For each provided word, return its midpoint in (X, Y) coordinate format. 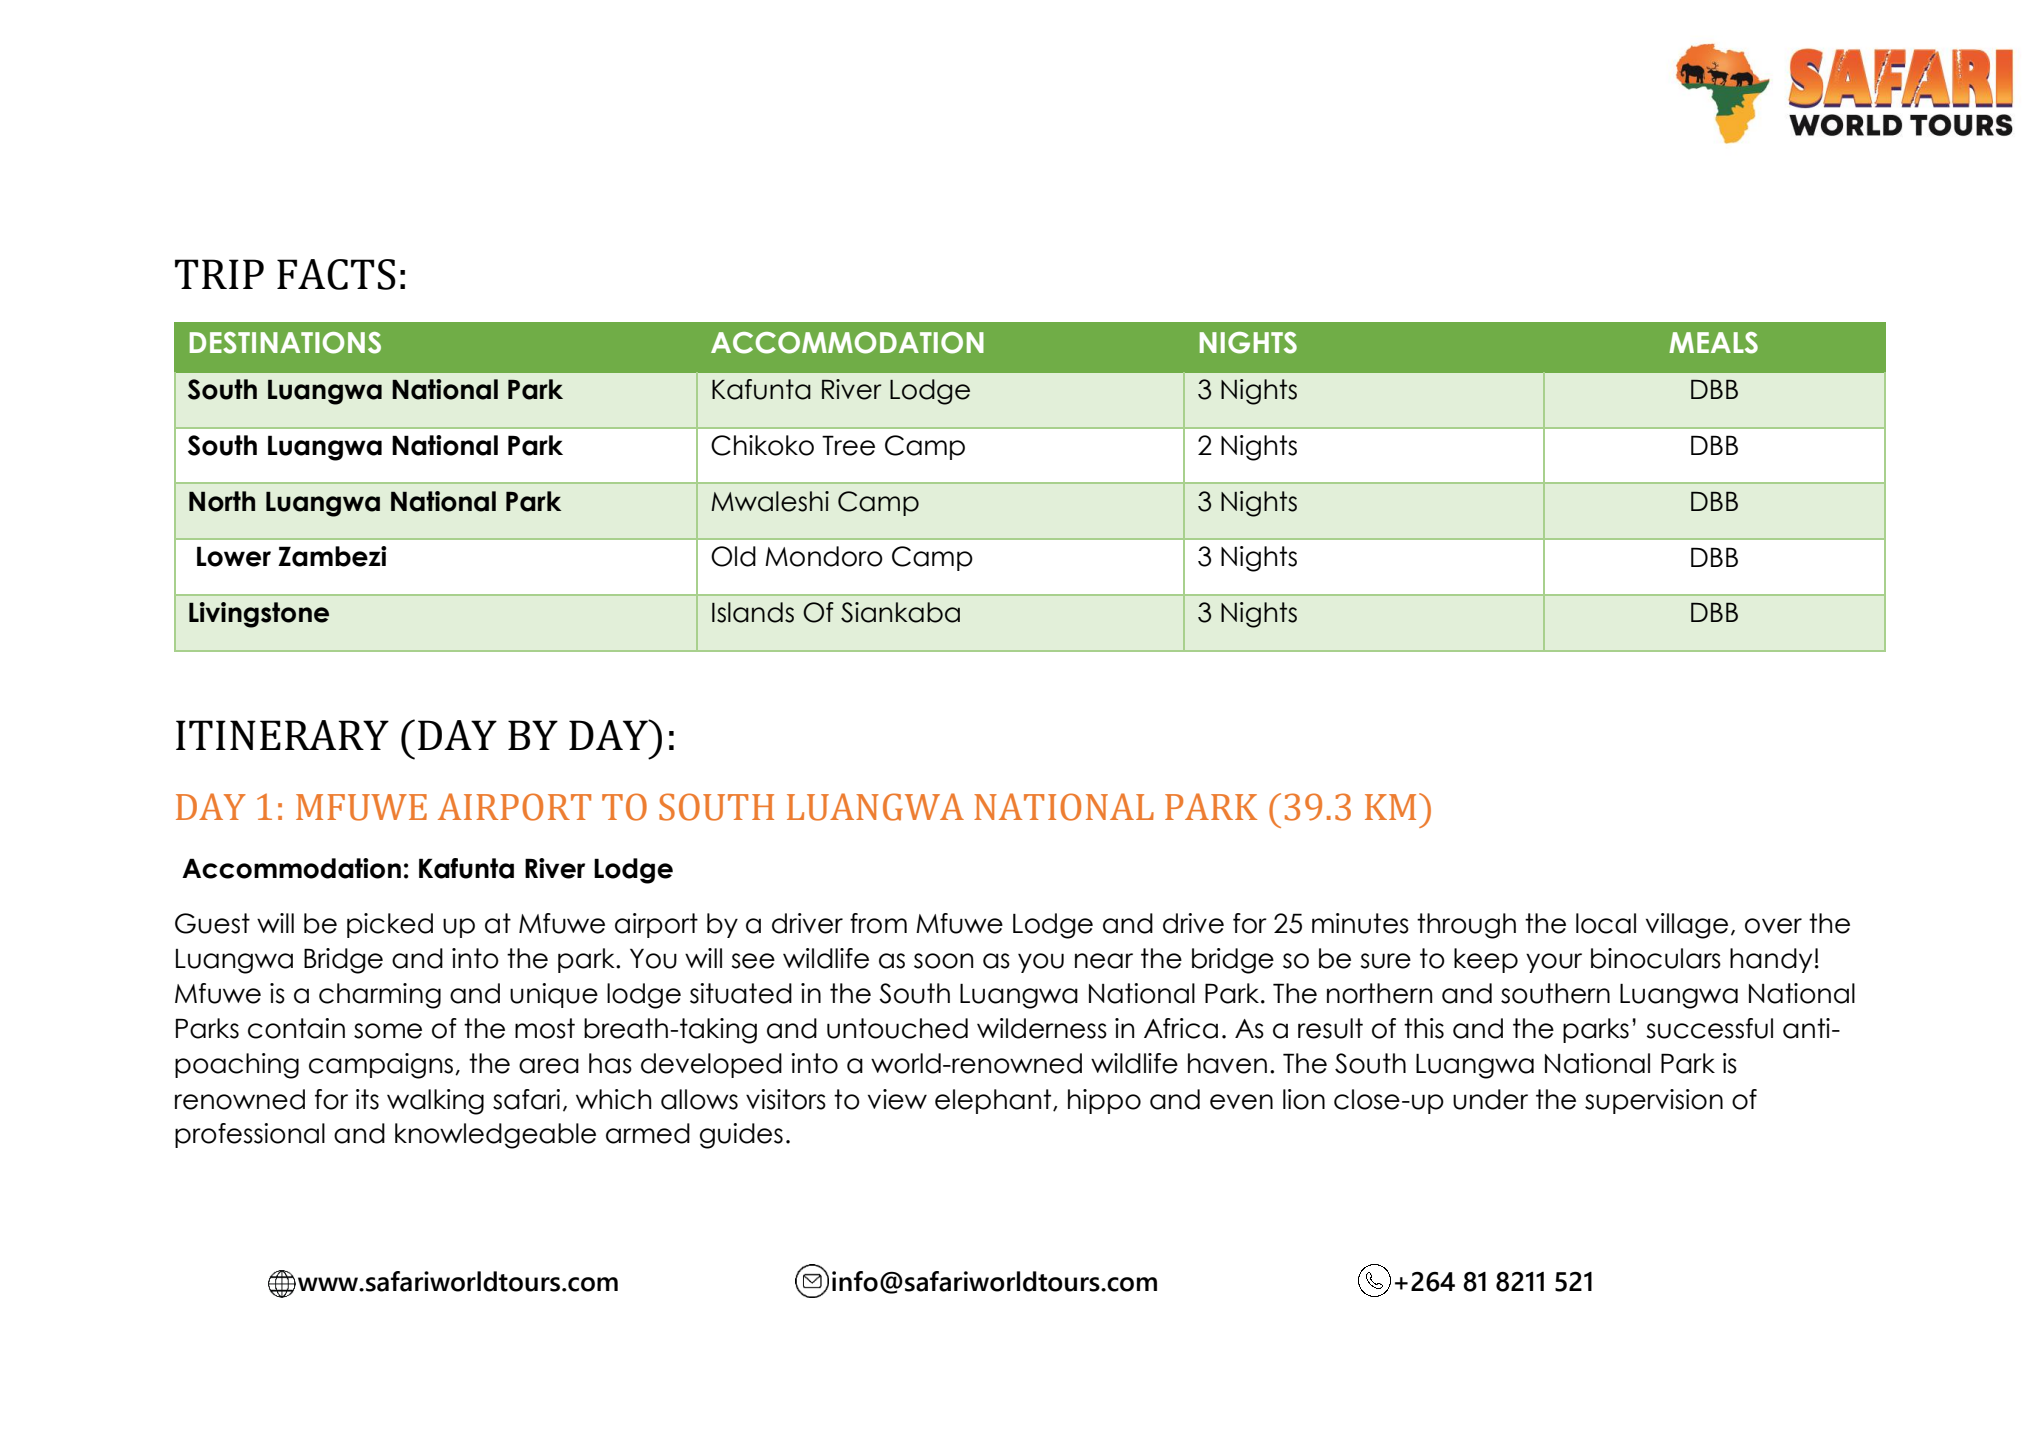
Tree (848, 445)
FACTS (336, 274)
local (1606, 923)
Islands (753, 612)
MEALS (1713, 343)
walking (435, 1102)
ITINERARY (282, 735)
